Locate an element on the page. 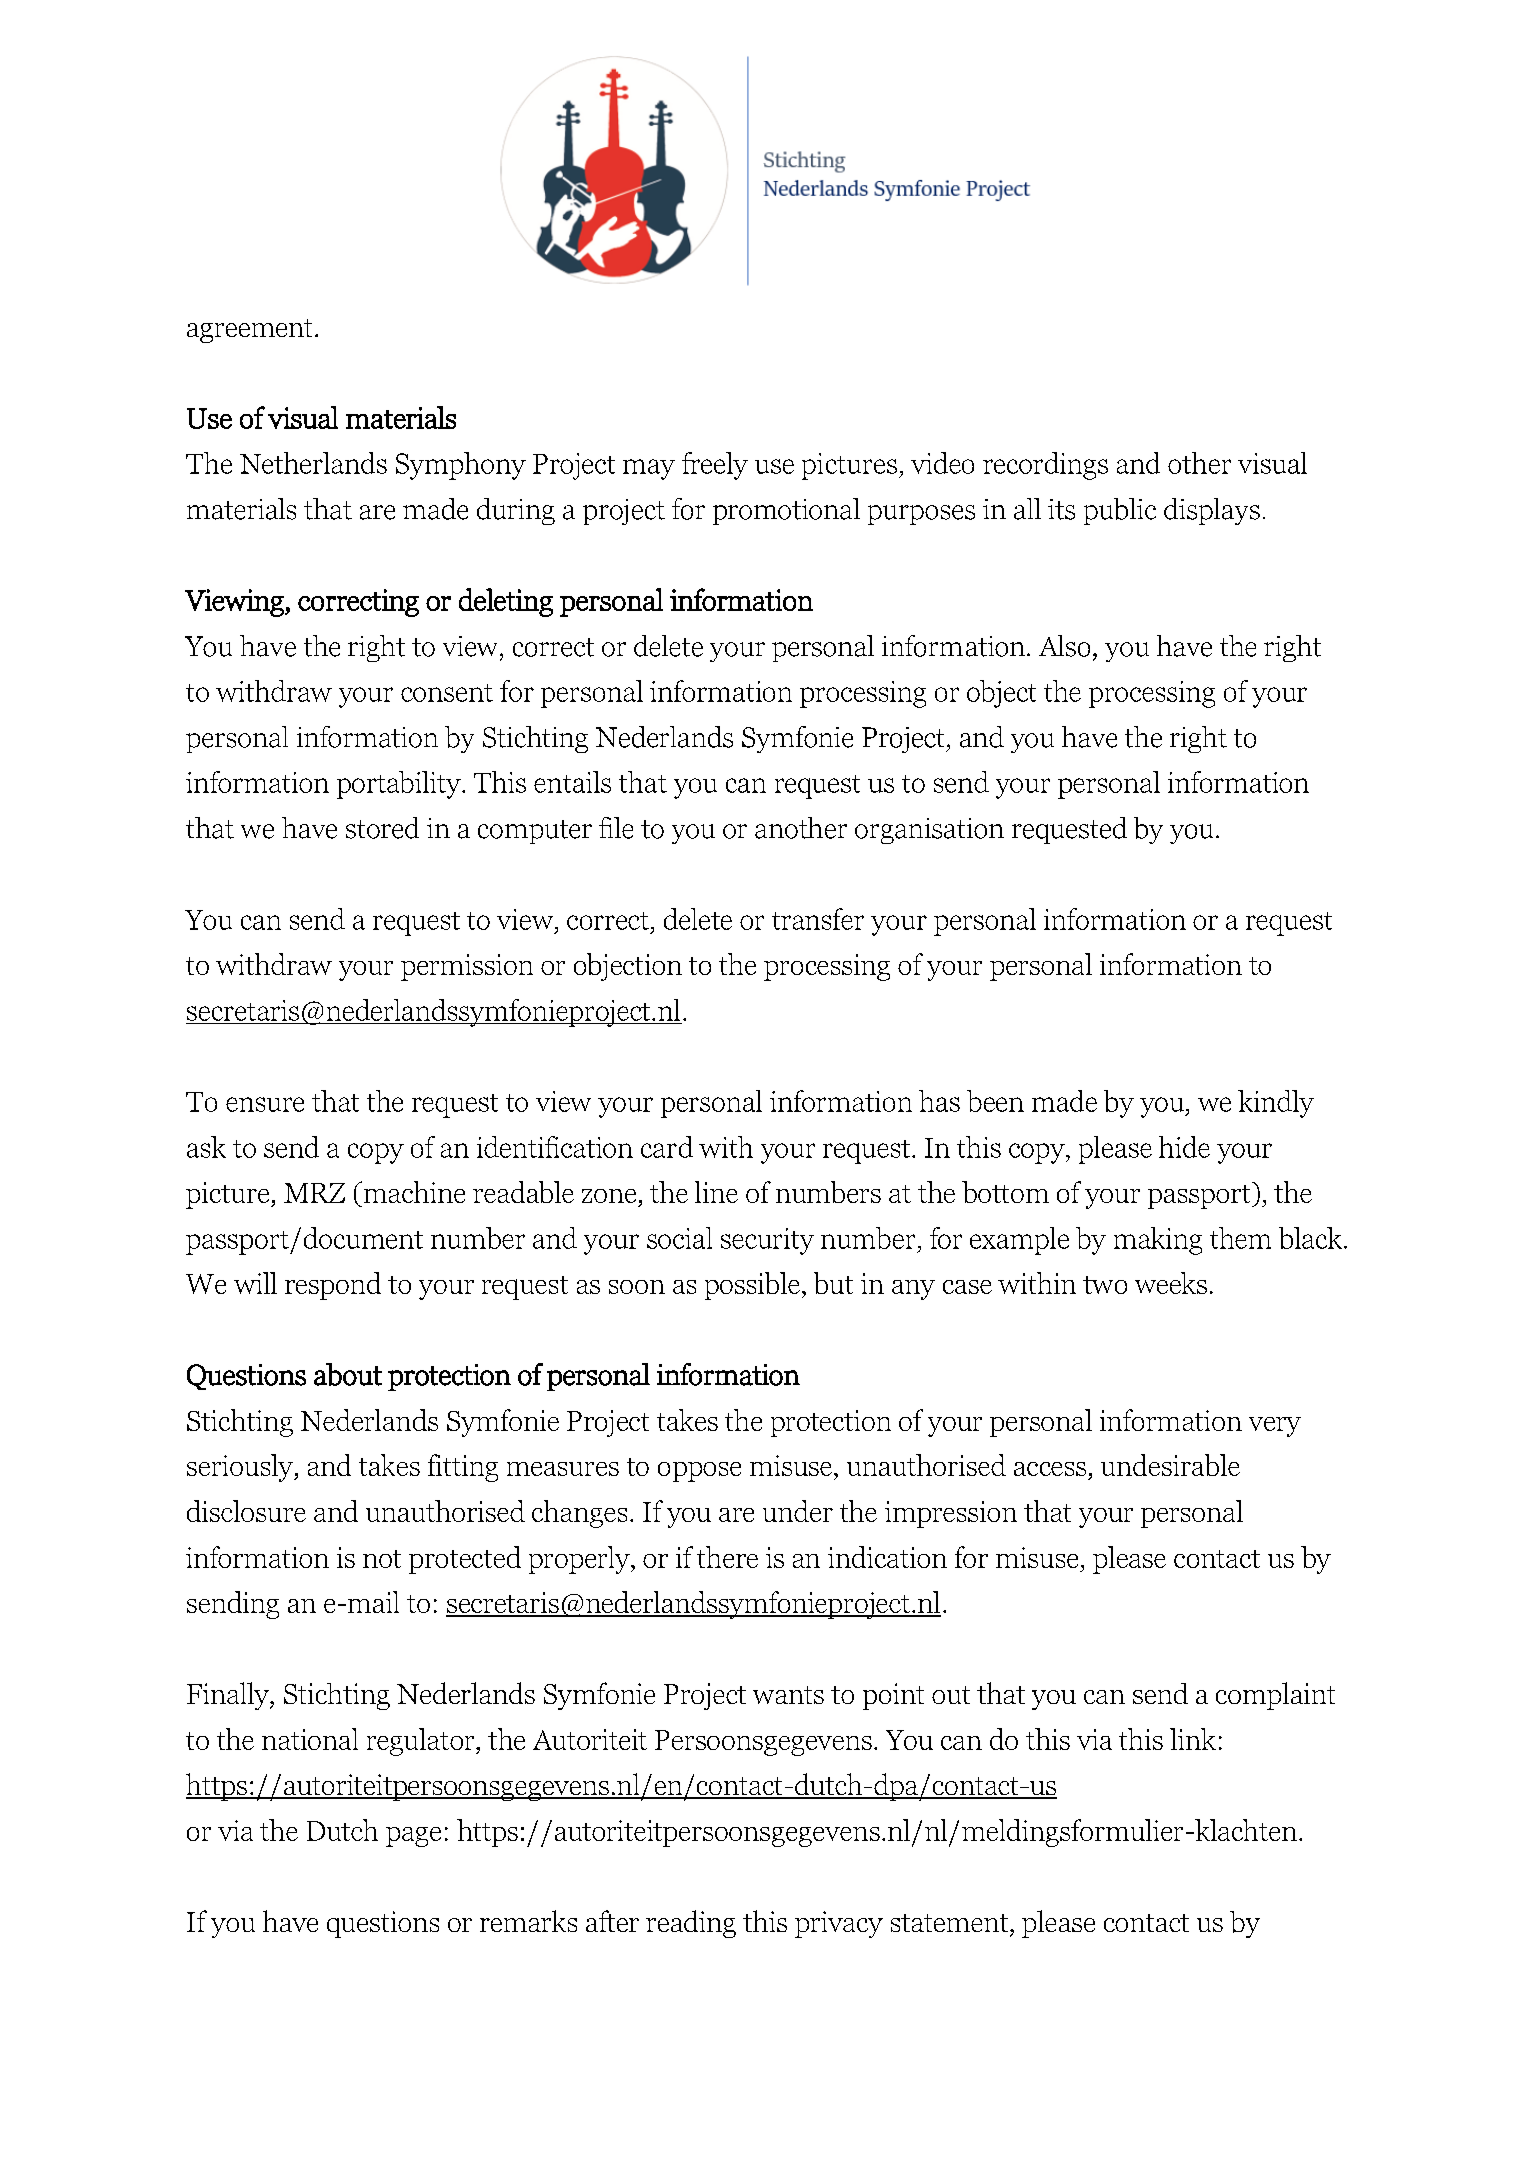  reading is located at coordinates (691, 1924).
